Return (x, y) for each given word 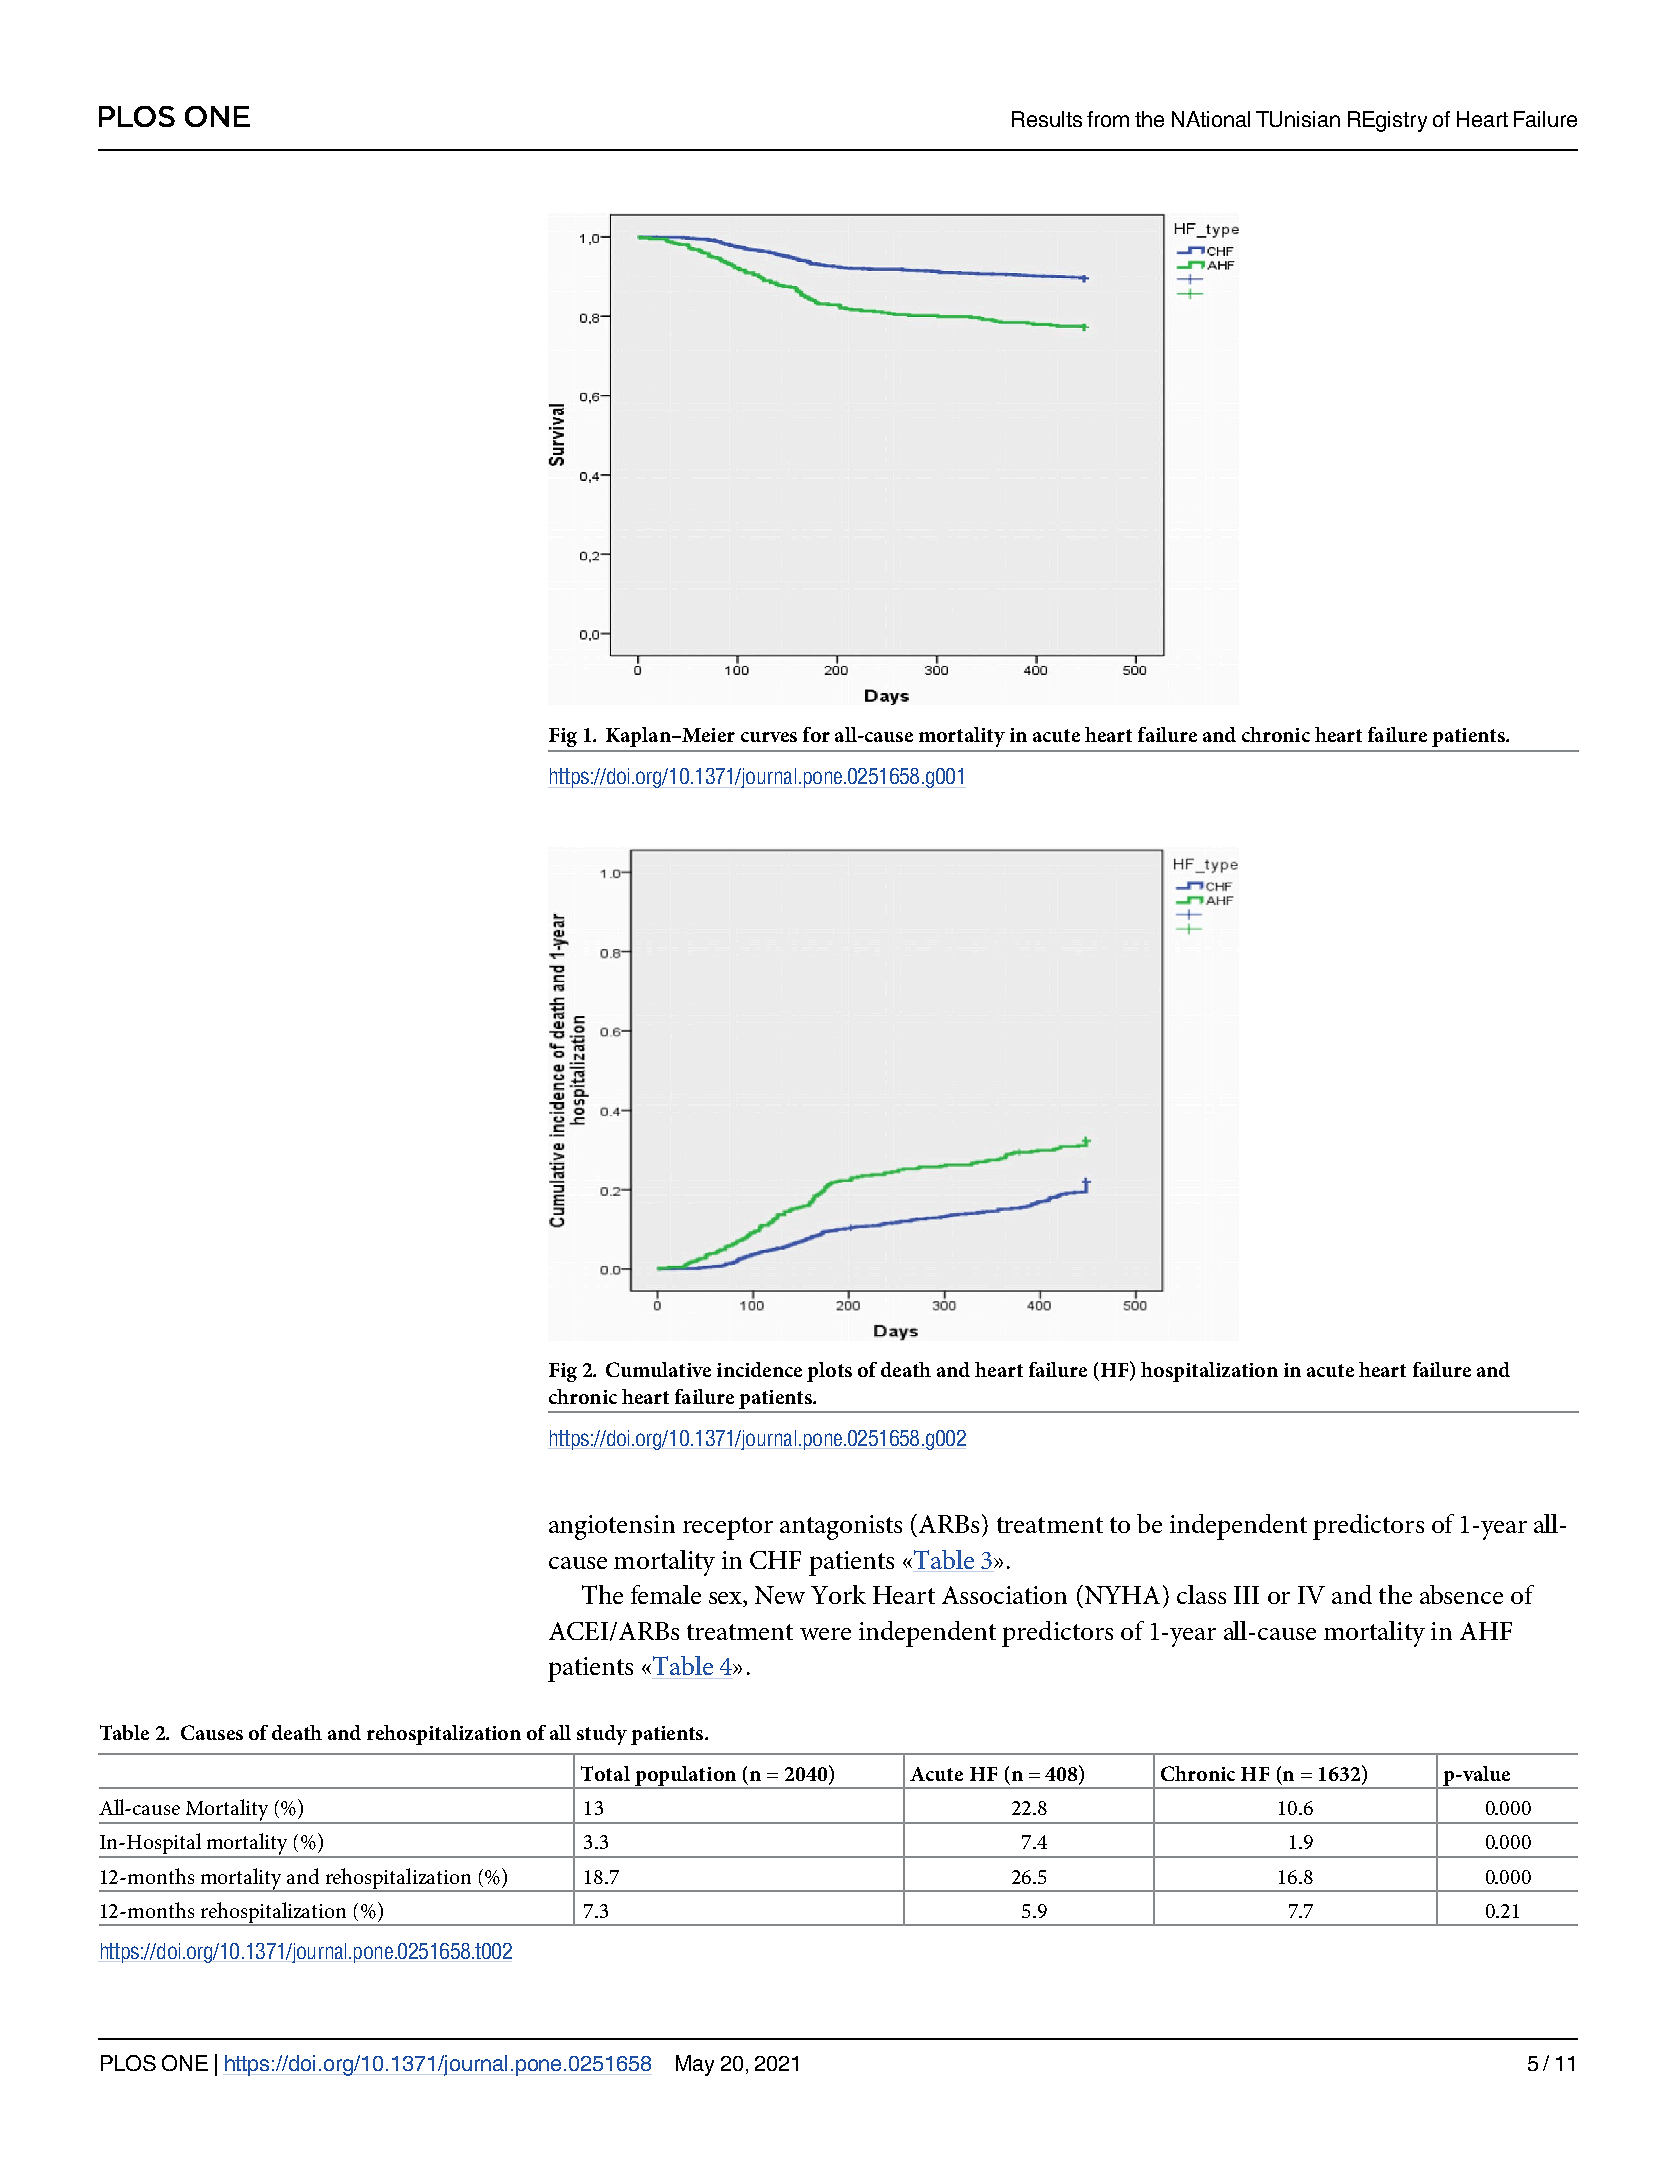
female (666, 1594)
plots (829, 1372)
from (1108, 119)
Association (1004, 1595)
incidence (759, 1369)
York (838, 1594)
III (1246, 1595)
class (1201, 1594)
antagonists (841, 1527)
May (695, 2065)
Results (1047, 119)
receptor (728, 1528)
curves (769, 737)
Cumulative (658, 1369)
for (816, 734)
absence (1461, 1594)
